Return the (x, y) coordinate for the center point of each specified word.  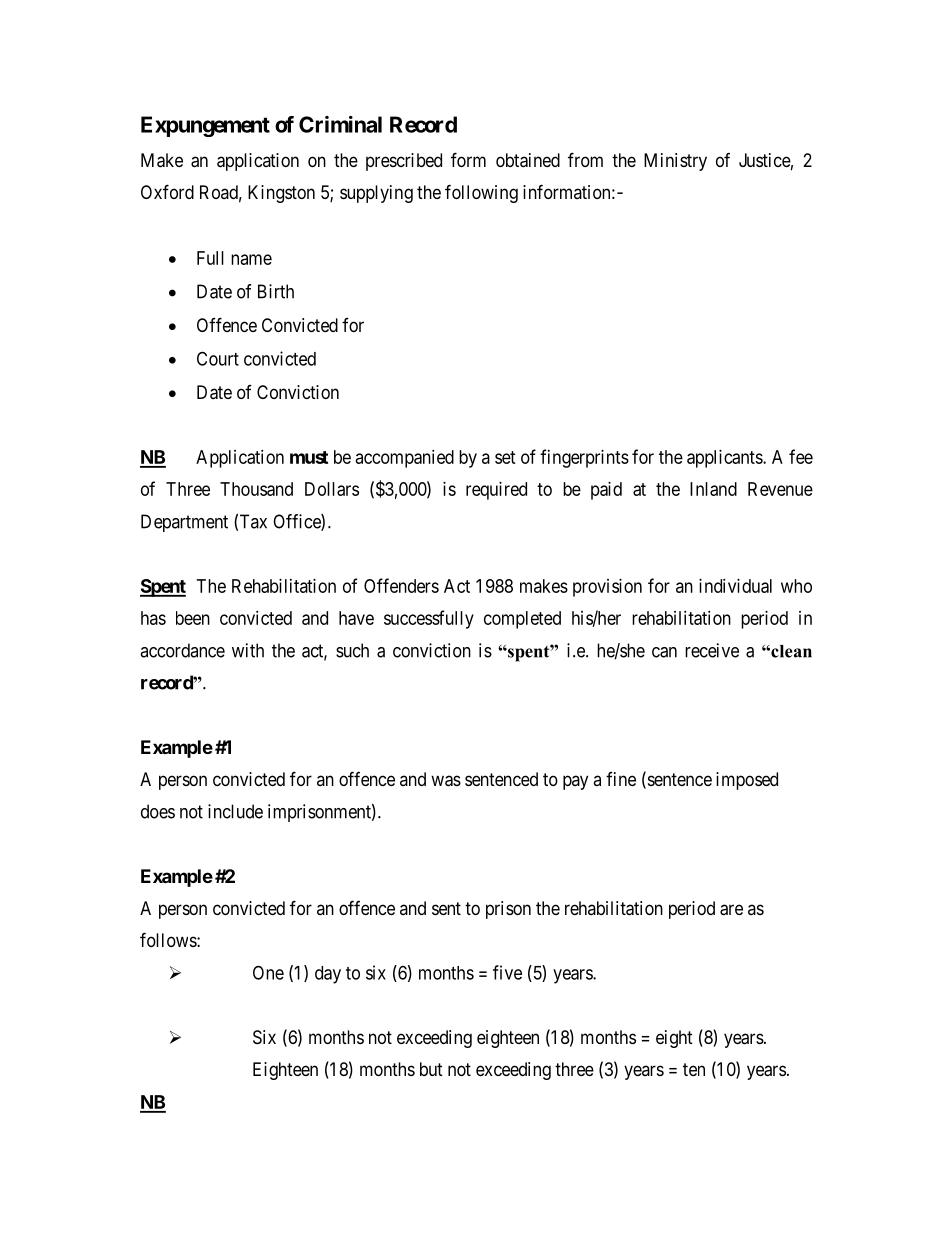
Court (218, 358)
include (235, 811)
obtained (528, 160)
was (446, 781)
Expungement (205, 126)
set (505, 457)
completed (522, 620)
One (268, 972)
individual (735, 586)
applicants (725, 459)
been (193, 618)
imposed (747, 781)
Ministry (675, 162)
